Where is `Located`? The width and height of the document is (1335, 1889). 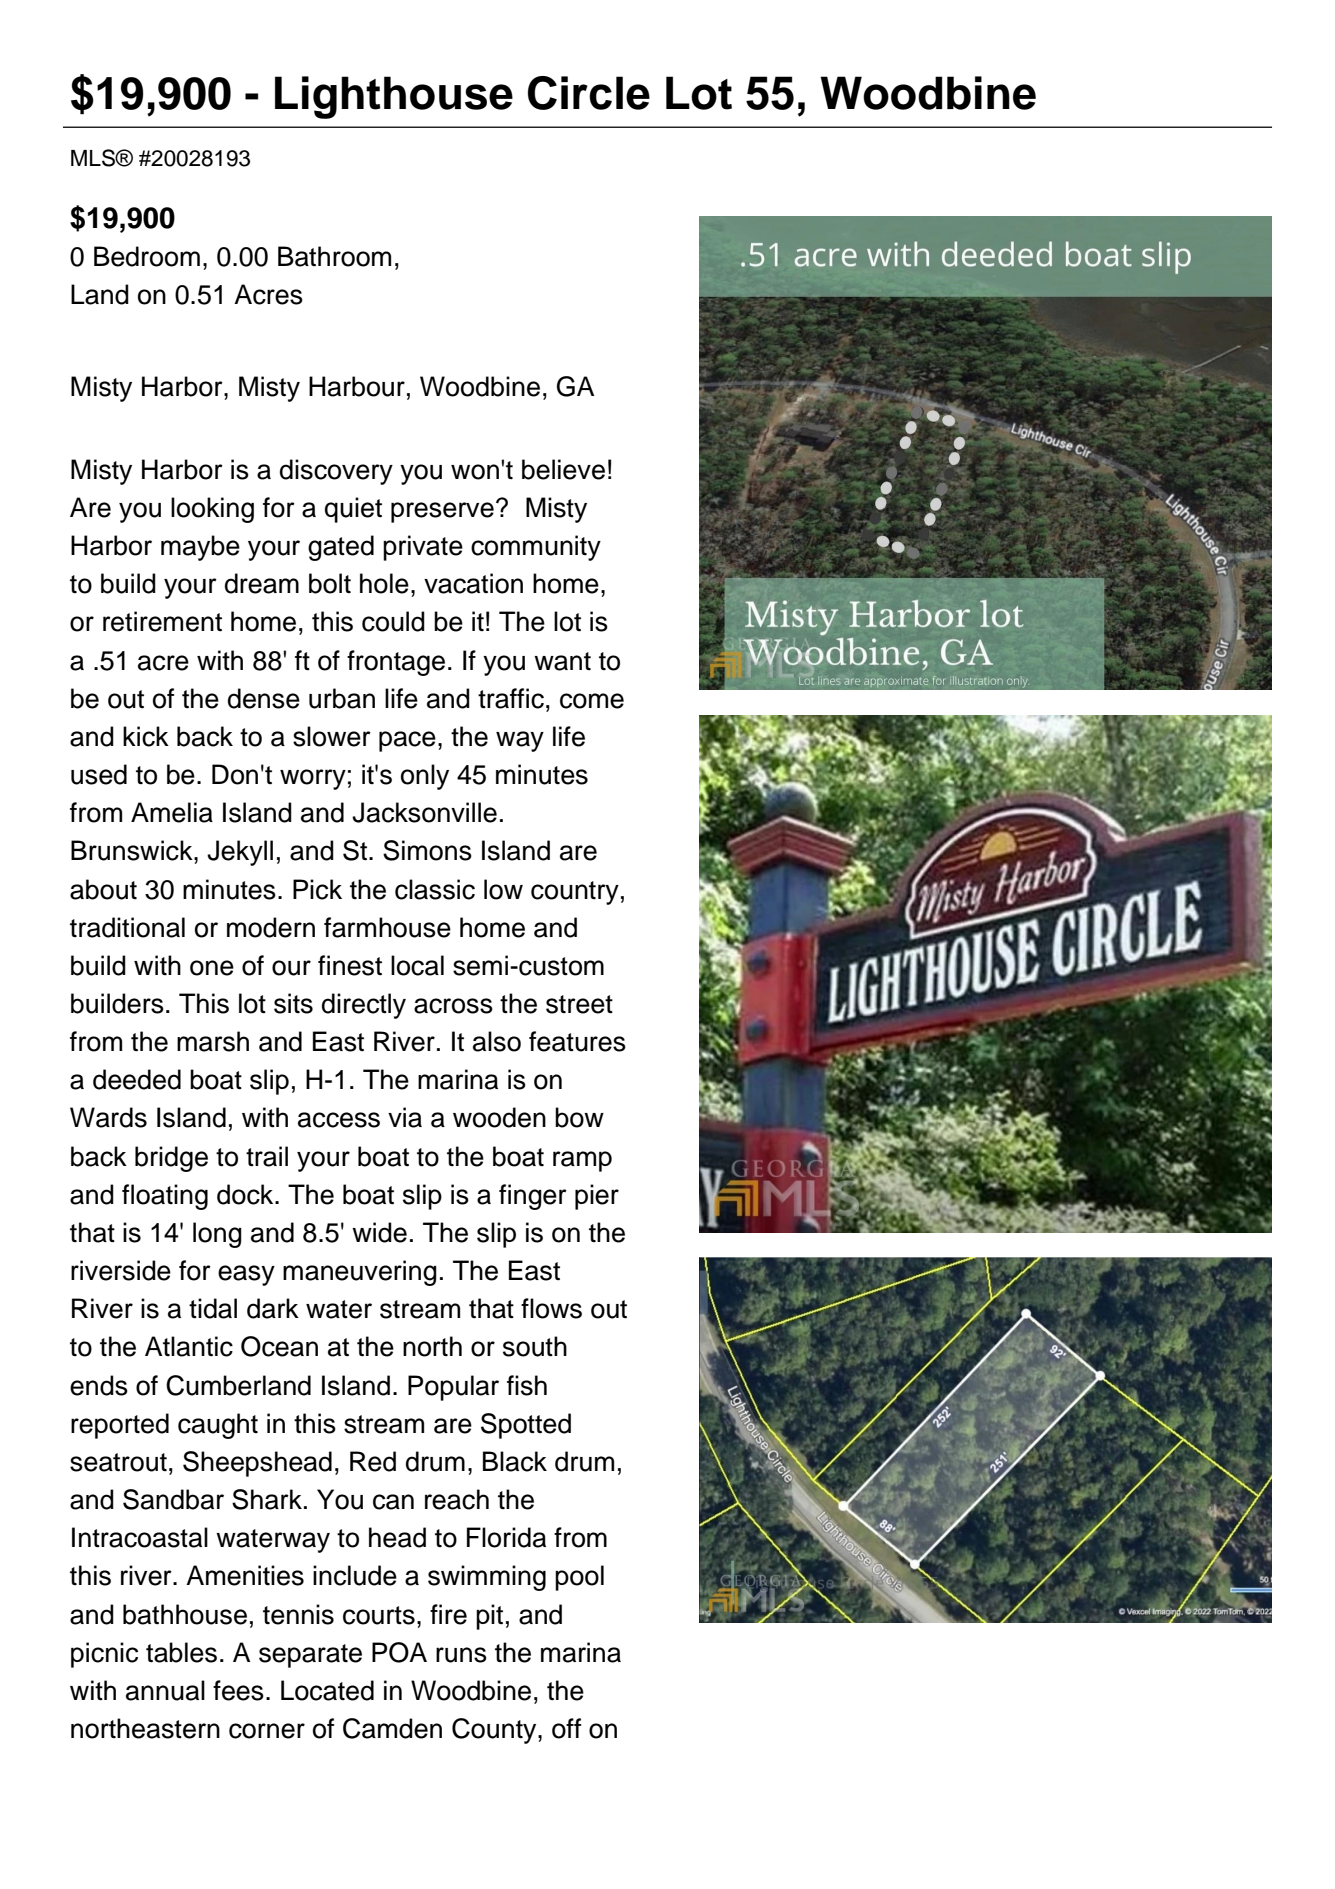 Located is located at coordinates (327, 1690).
